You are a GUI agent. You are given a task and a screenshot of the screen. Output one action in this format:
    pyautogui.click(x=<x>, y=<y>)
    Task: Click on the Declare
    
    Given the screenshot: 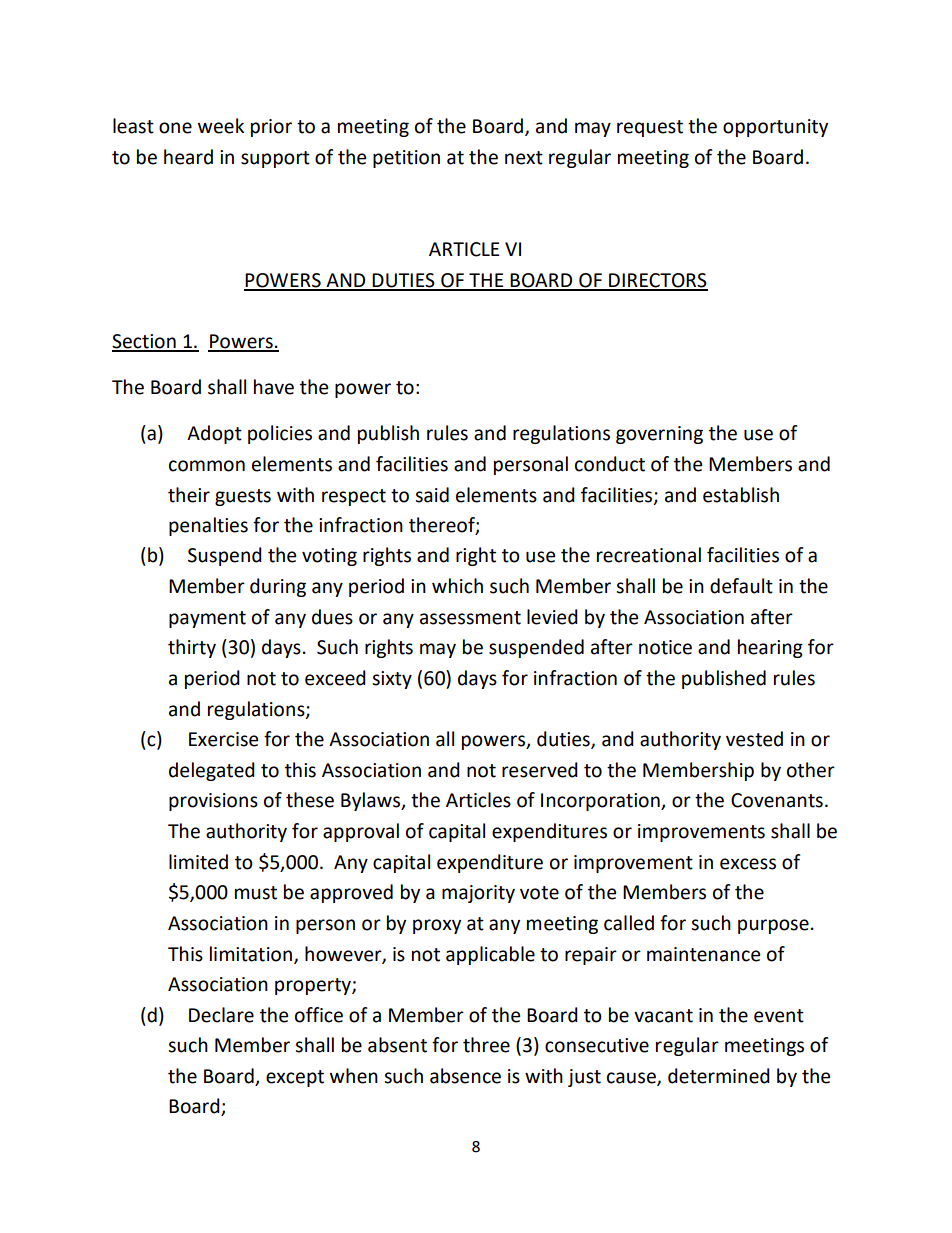 What is the action you would take?
    pyautogui.click(x=221, y=1015)
